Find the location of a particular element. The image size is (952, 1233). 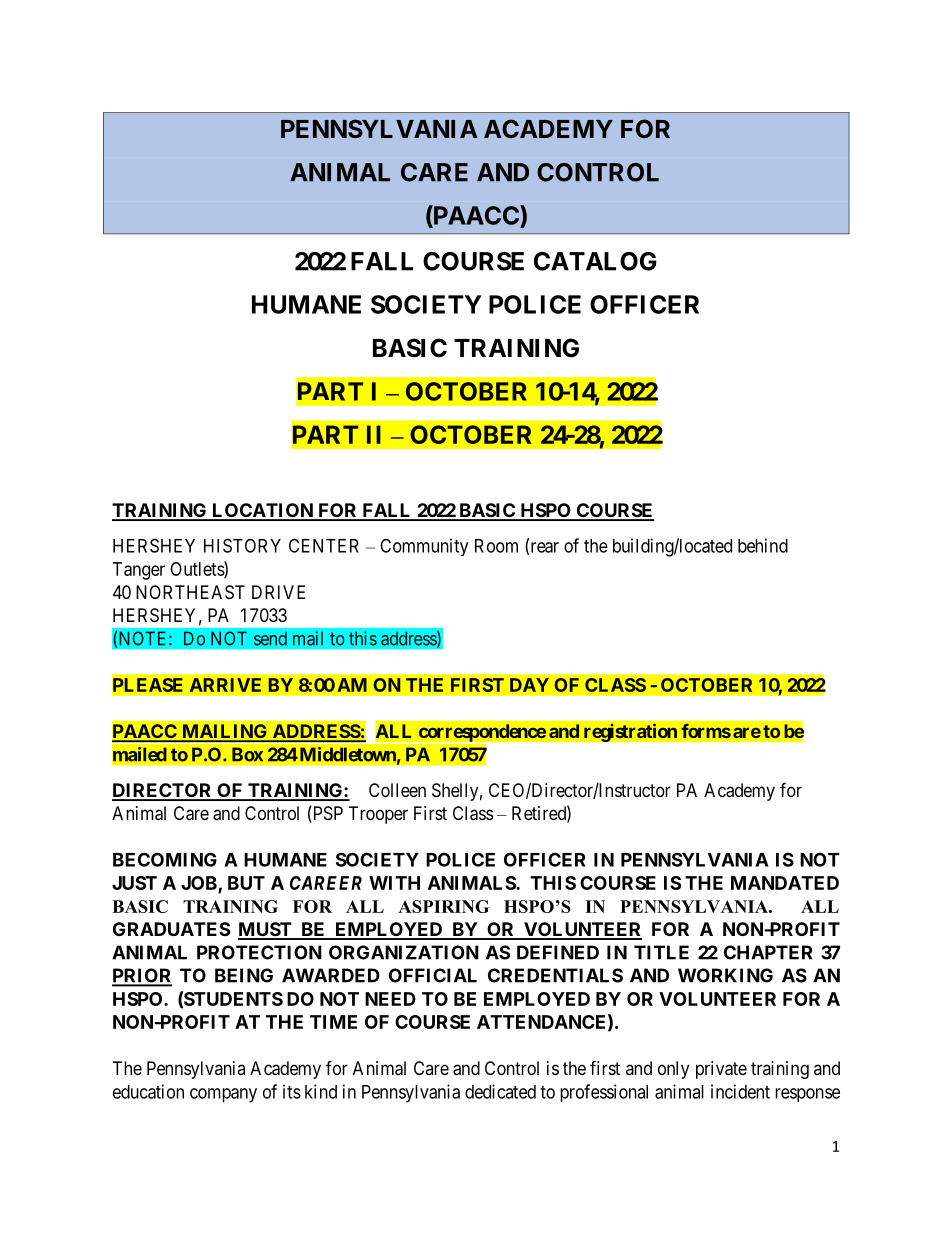

registration is located at coordinates (630, 732).
